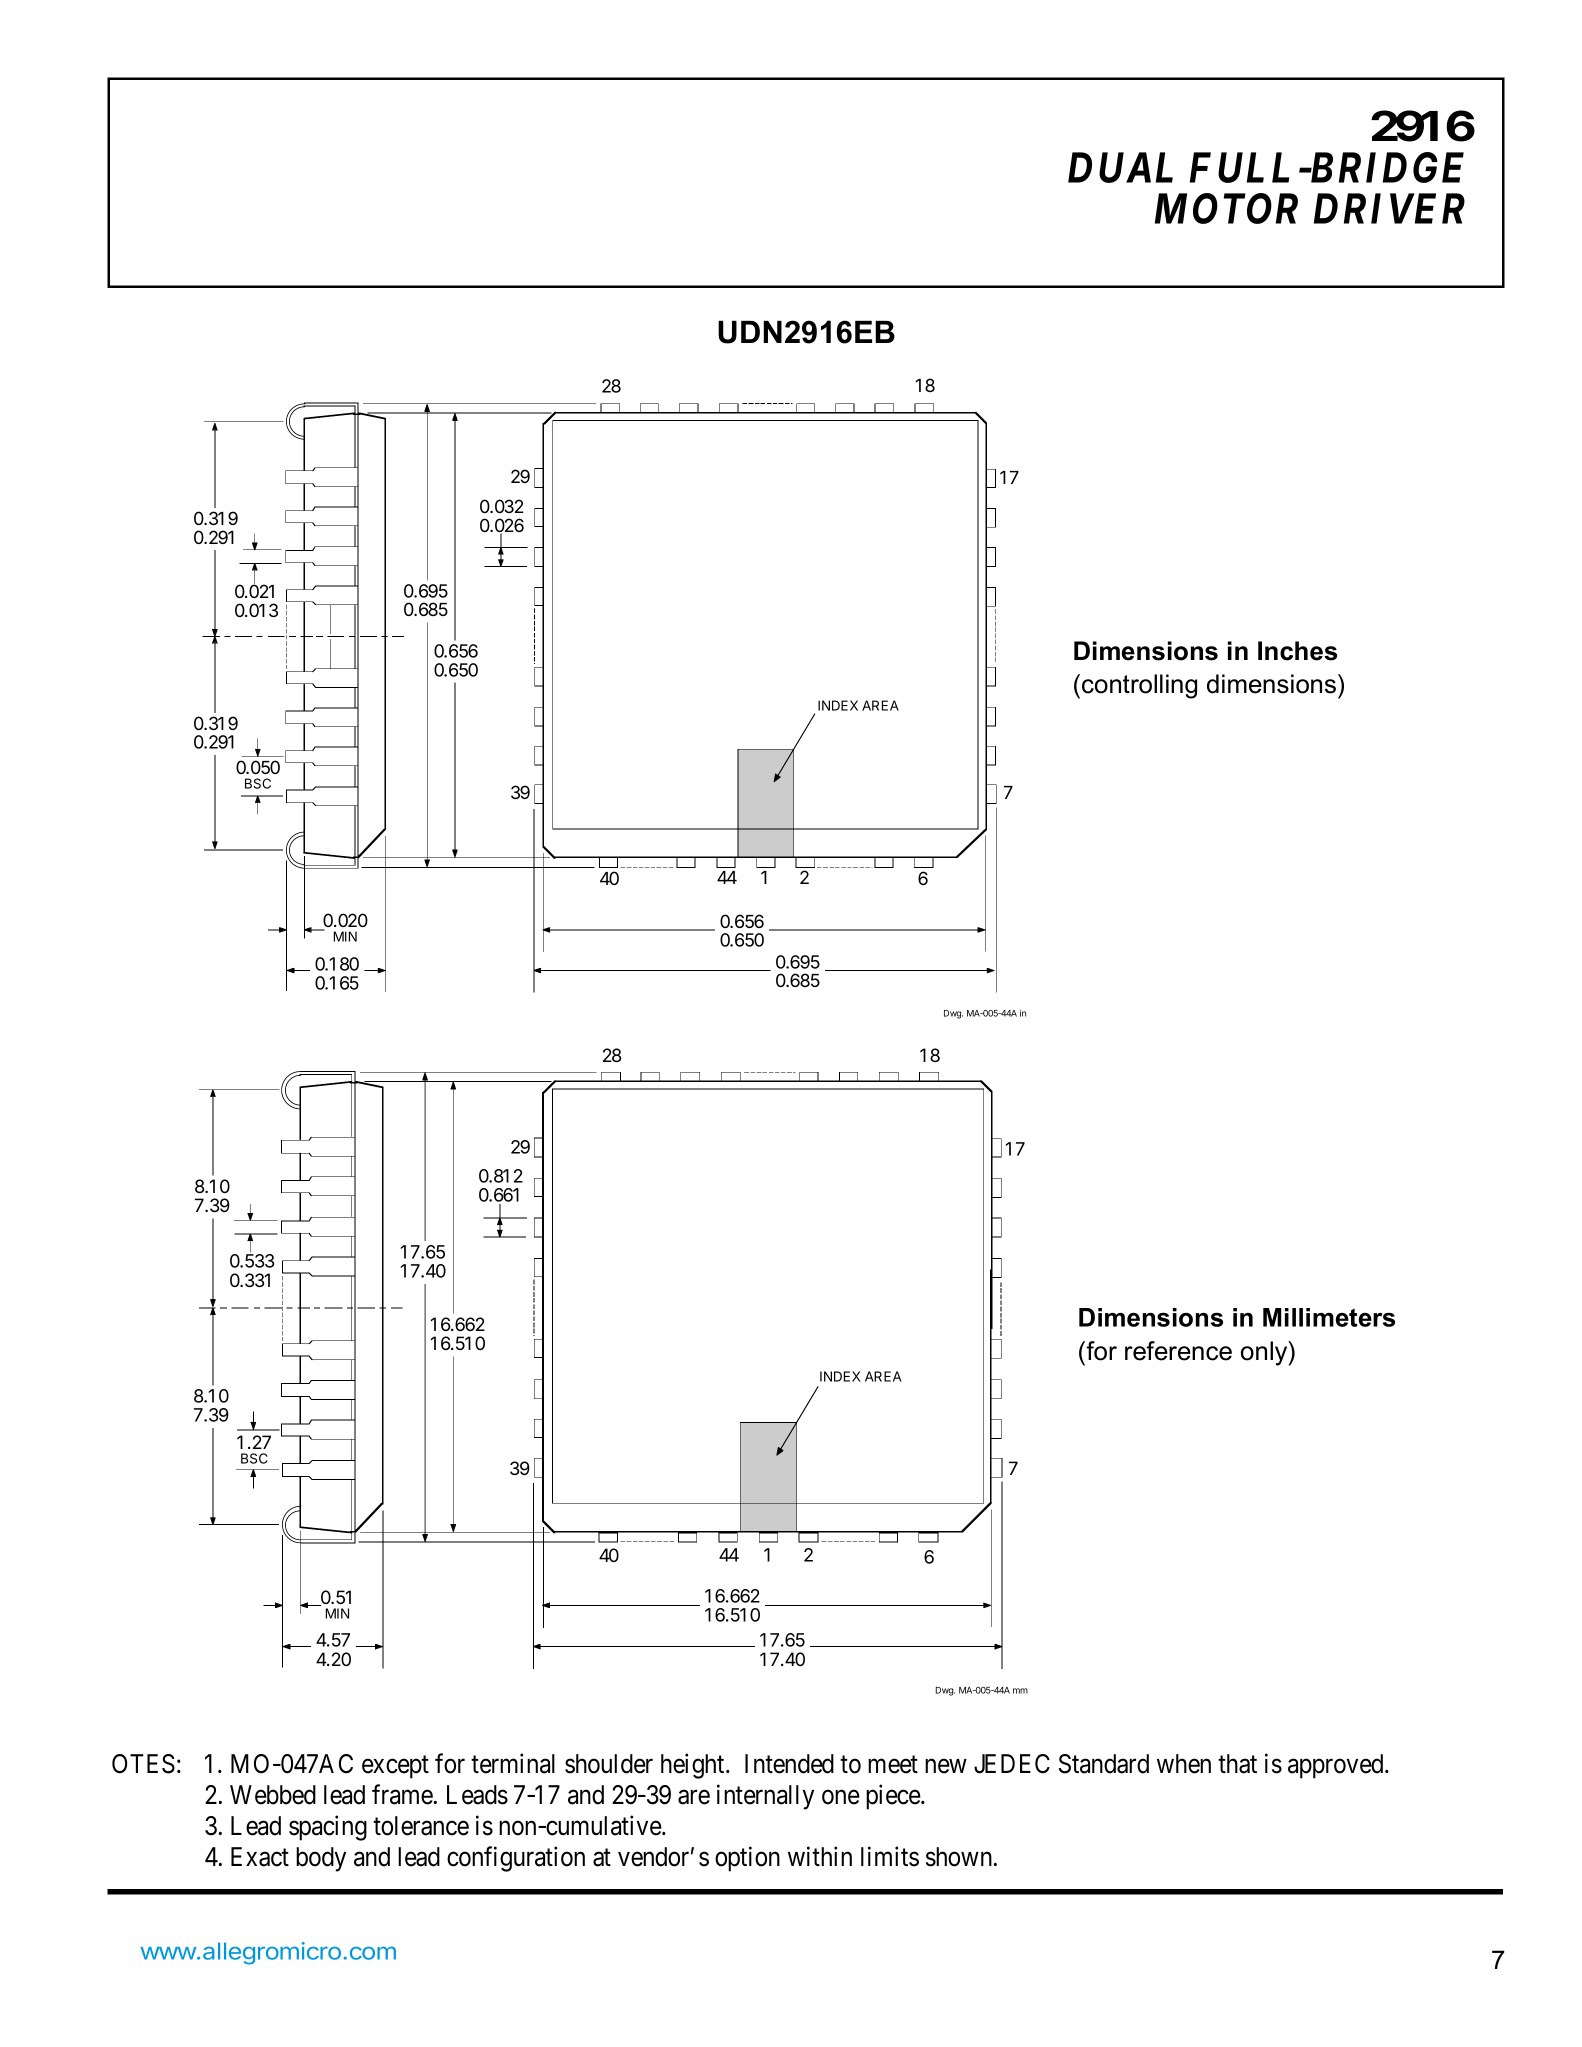 This screenshot has height=2047, width=1582. What do you see at coordinates (1178, 1351) in the screenshot?
I see `reference` at bounding box center [1178, 1351].
